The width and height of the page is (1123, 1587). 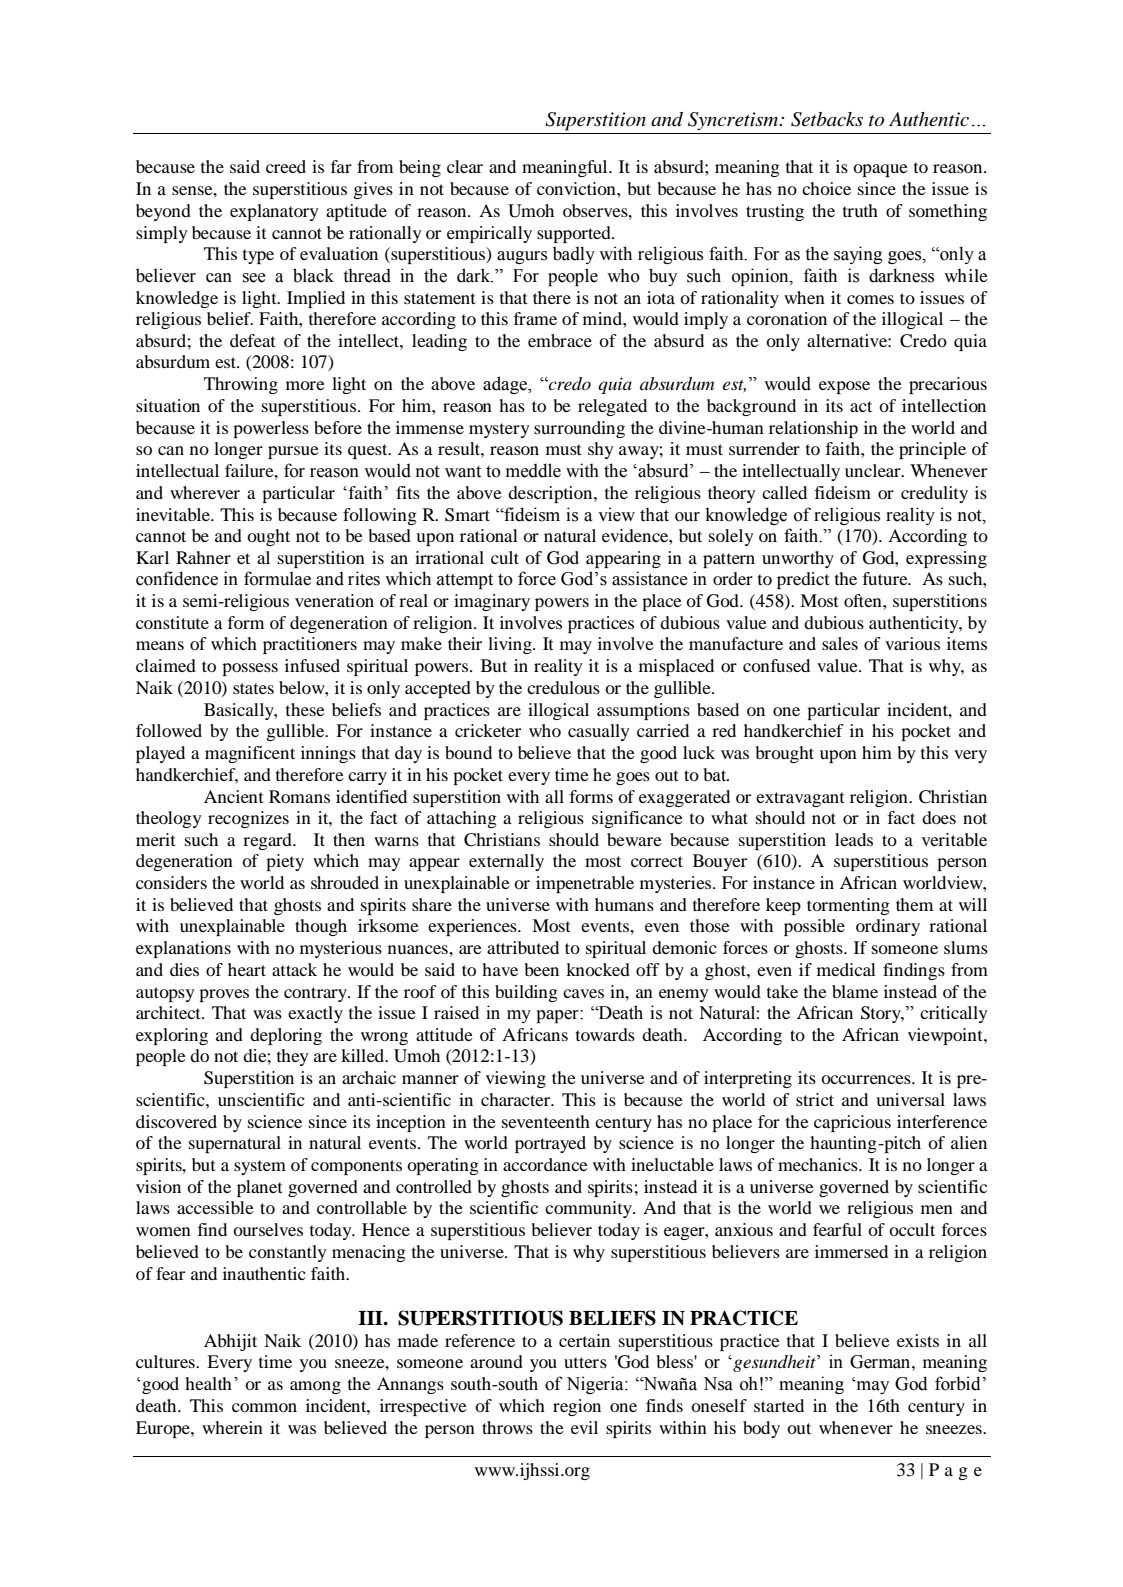 I want to click on region, so click(x=577, y=1407).
